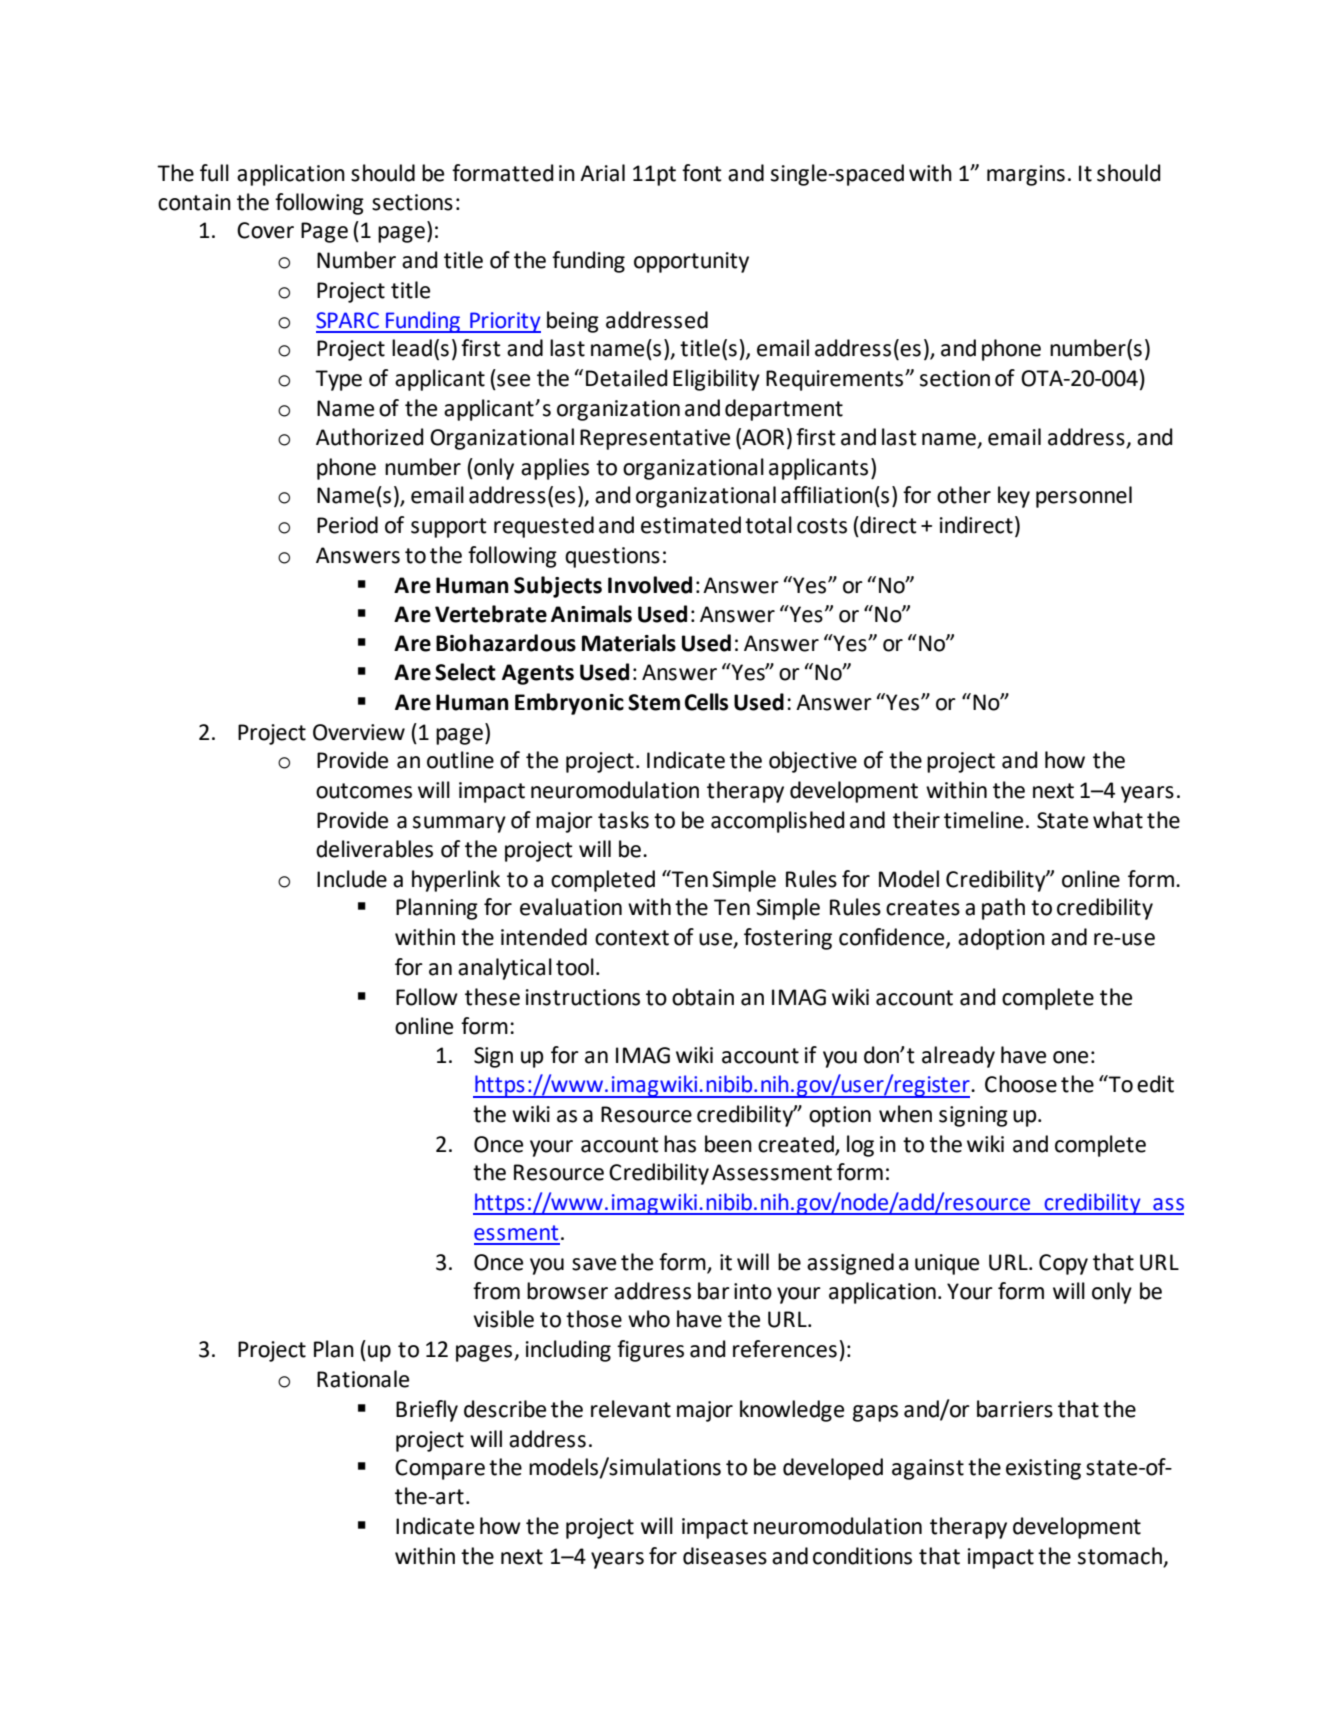 Image resolution: width=1342 pixels, height=1736 pixels. Describe the element at coordinates (702, 173) in the page. I see `font` at that location.
